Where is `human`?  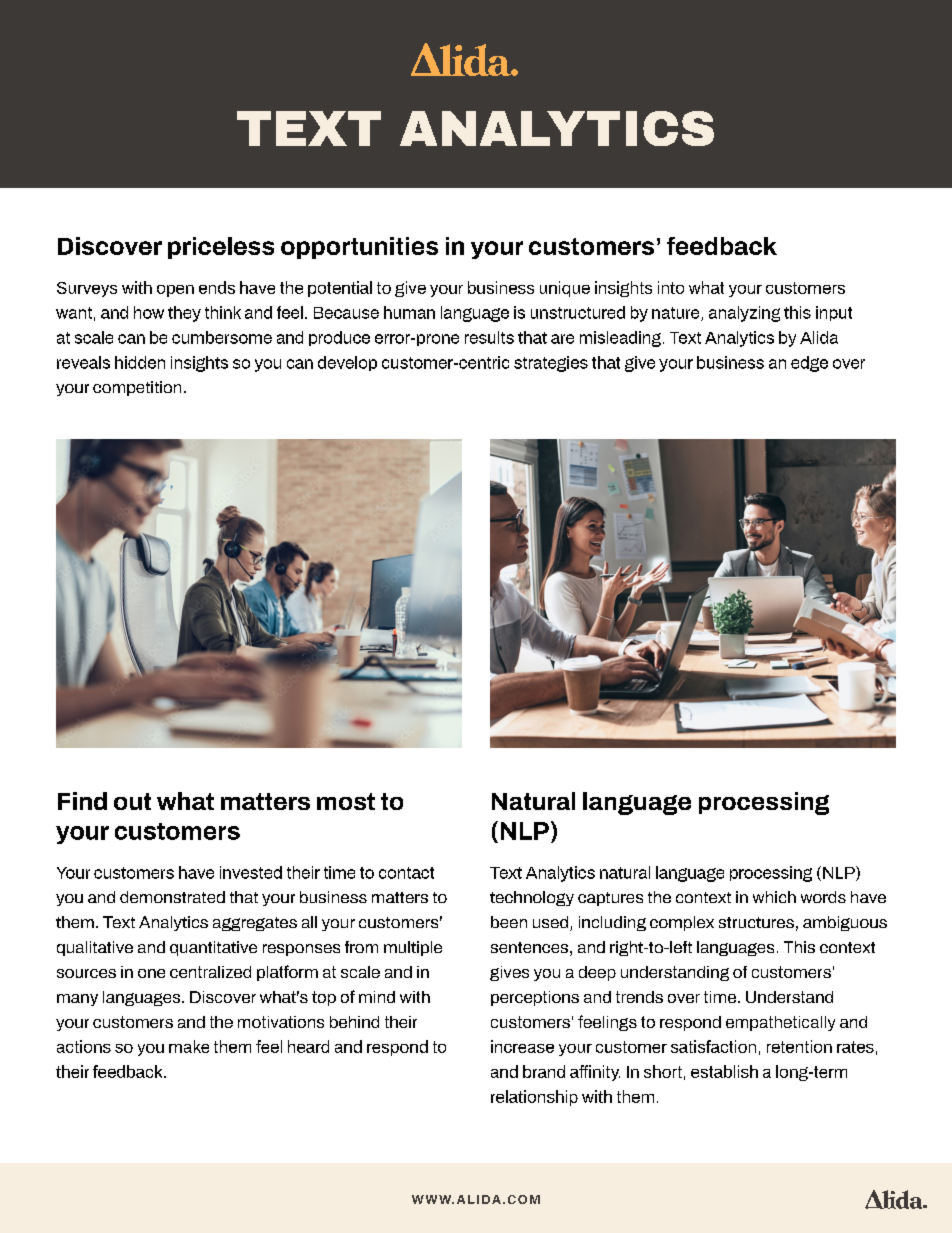 human is located at coordinates (409, 312).
